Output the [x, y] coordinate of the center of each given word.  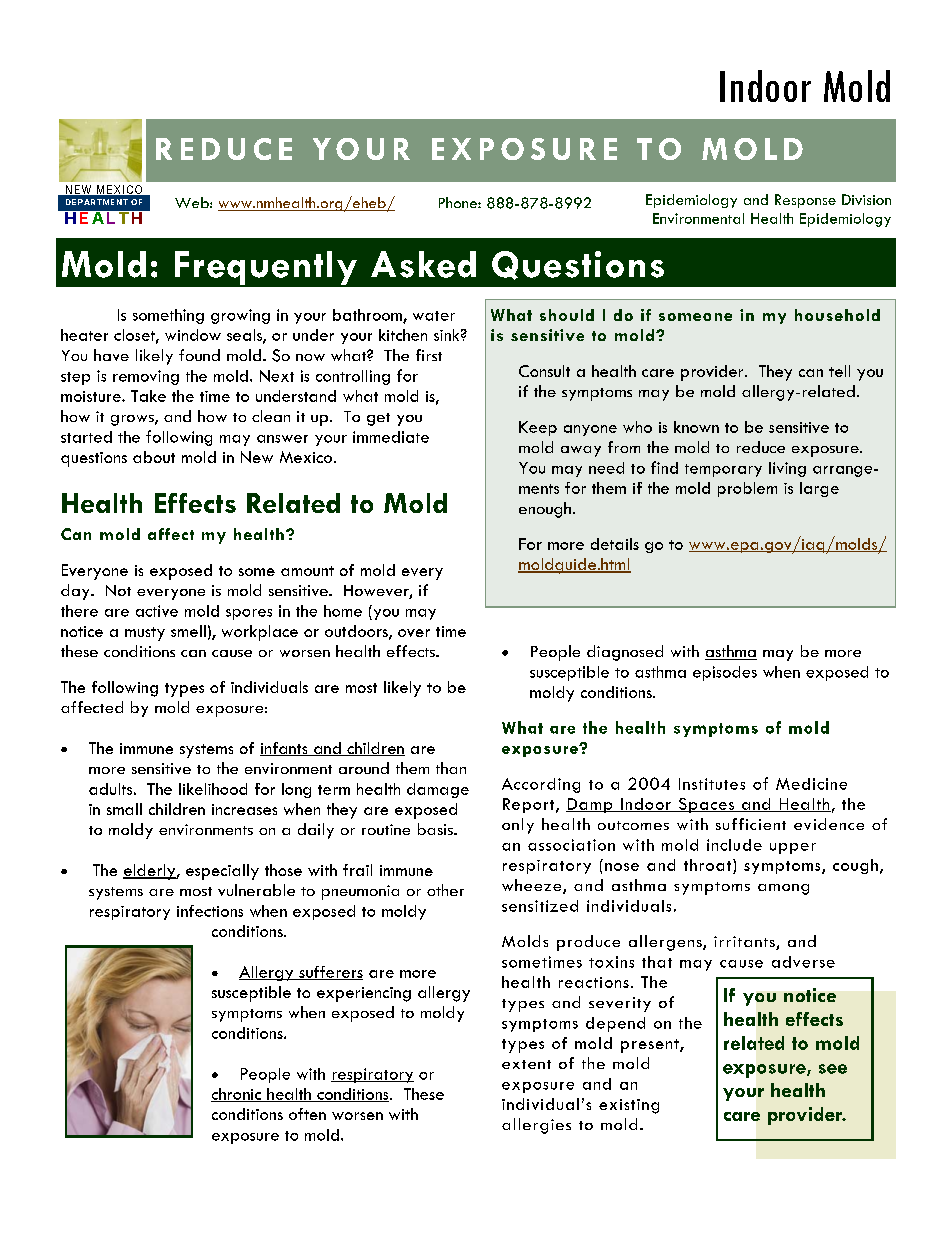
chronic [237, 1095]
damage [438, 790]
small [124, 809]
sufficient [751, 824]
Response [805, 201]
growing [240, 316]
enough [545, 510]
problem [747, 489]
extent [526, 1064]
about [154, 457]
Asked [423, 264]
